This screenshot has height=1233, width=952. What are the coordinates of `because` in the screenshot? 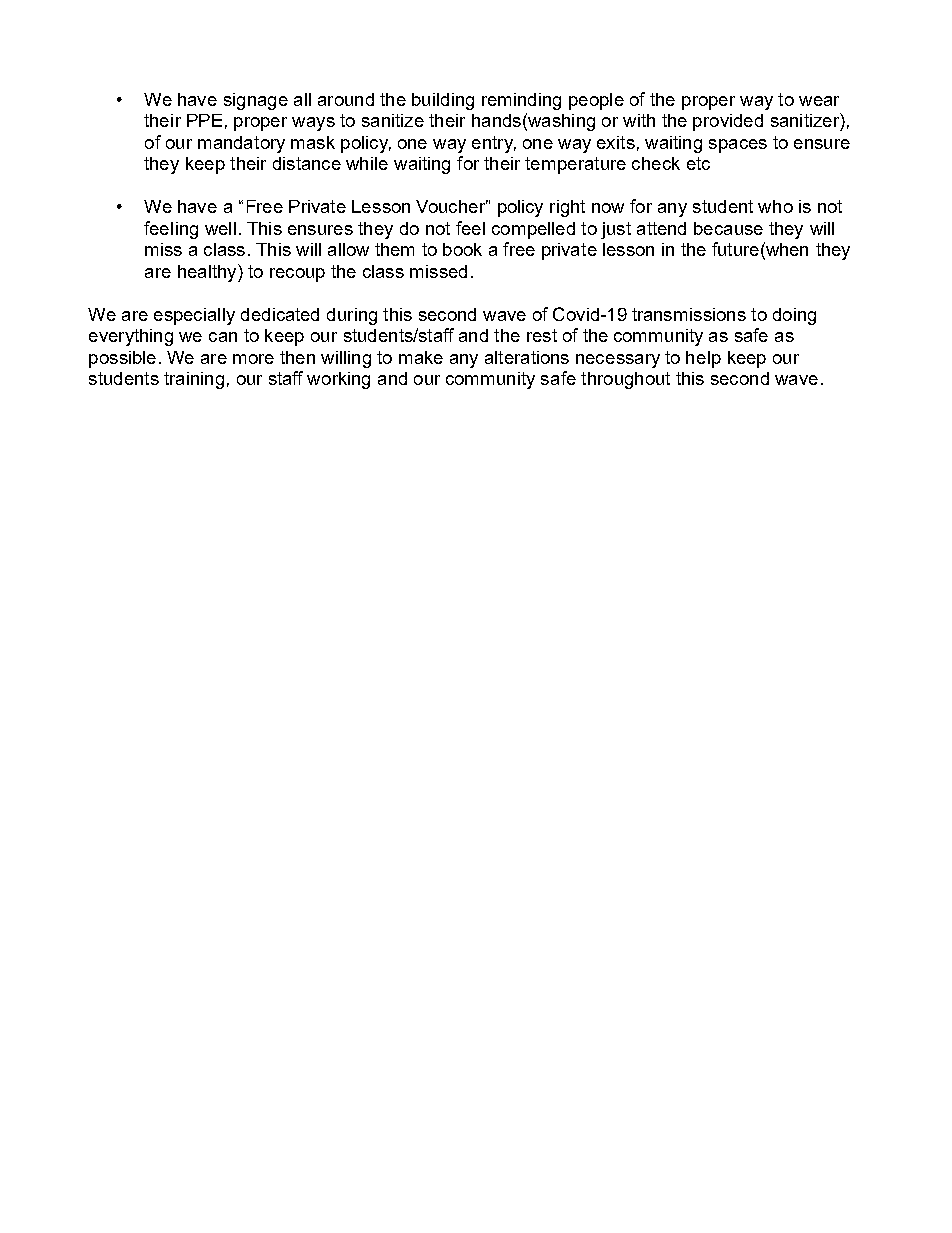 It's located at (728, 228).
